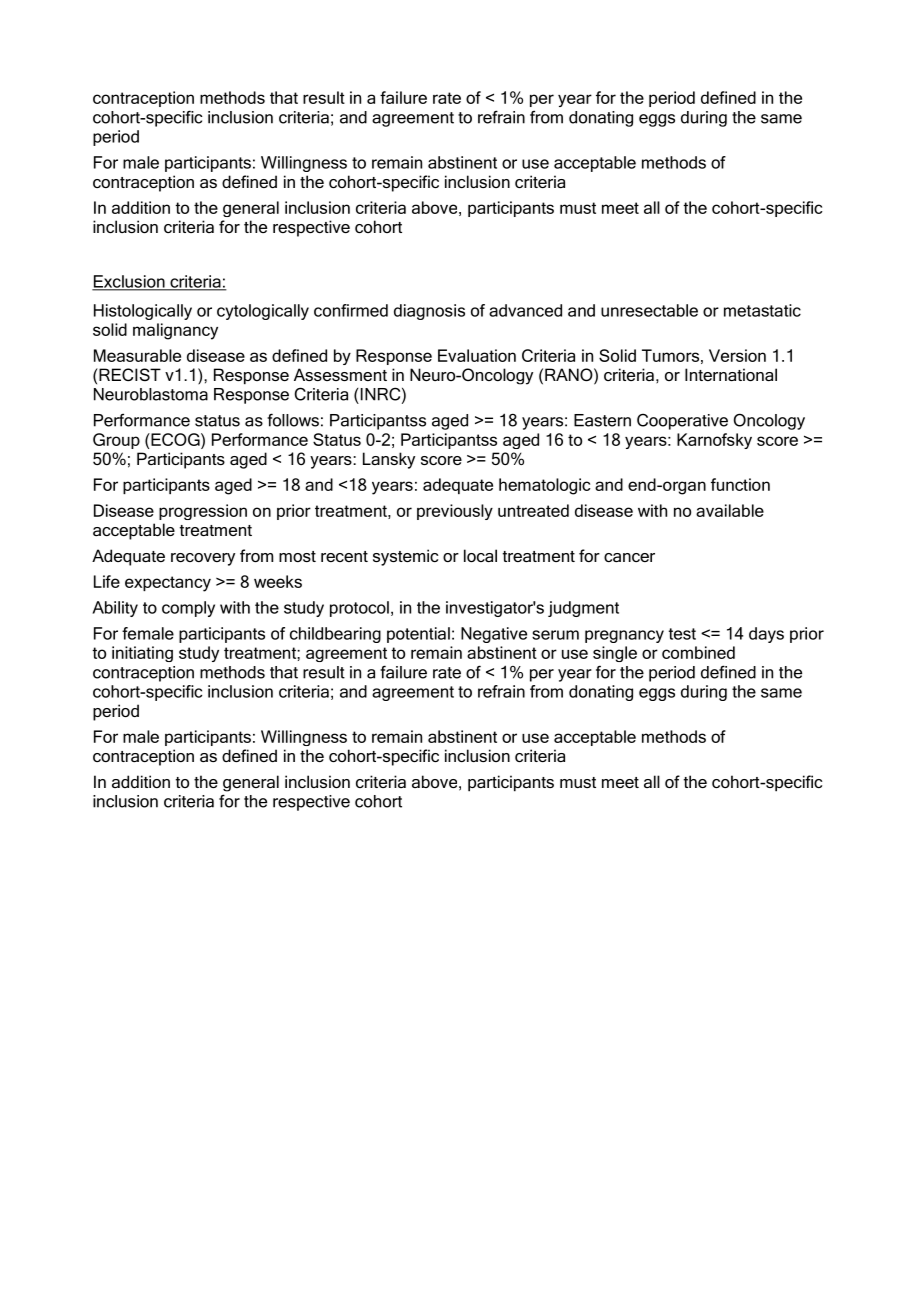  Describe the element at coordinates (762, 310) in the page. I see `metastatic` at that location.
